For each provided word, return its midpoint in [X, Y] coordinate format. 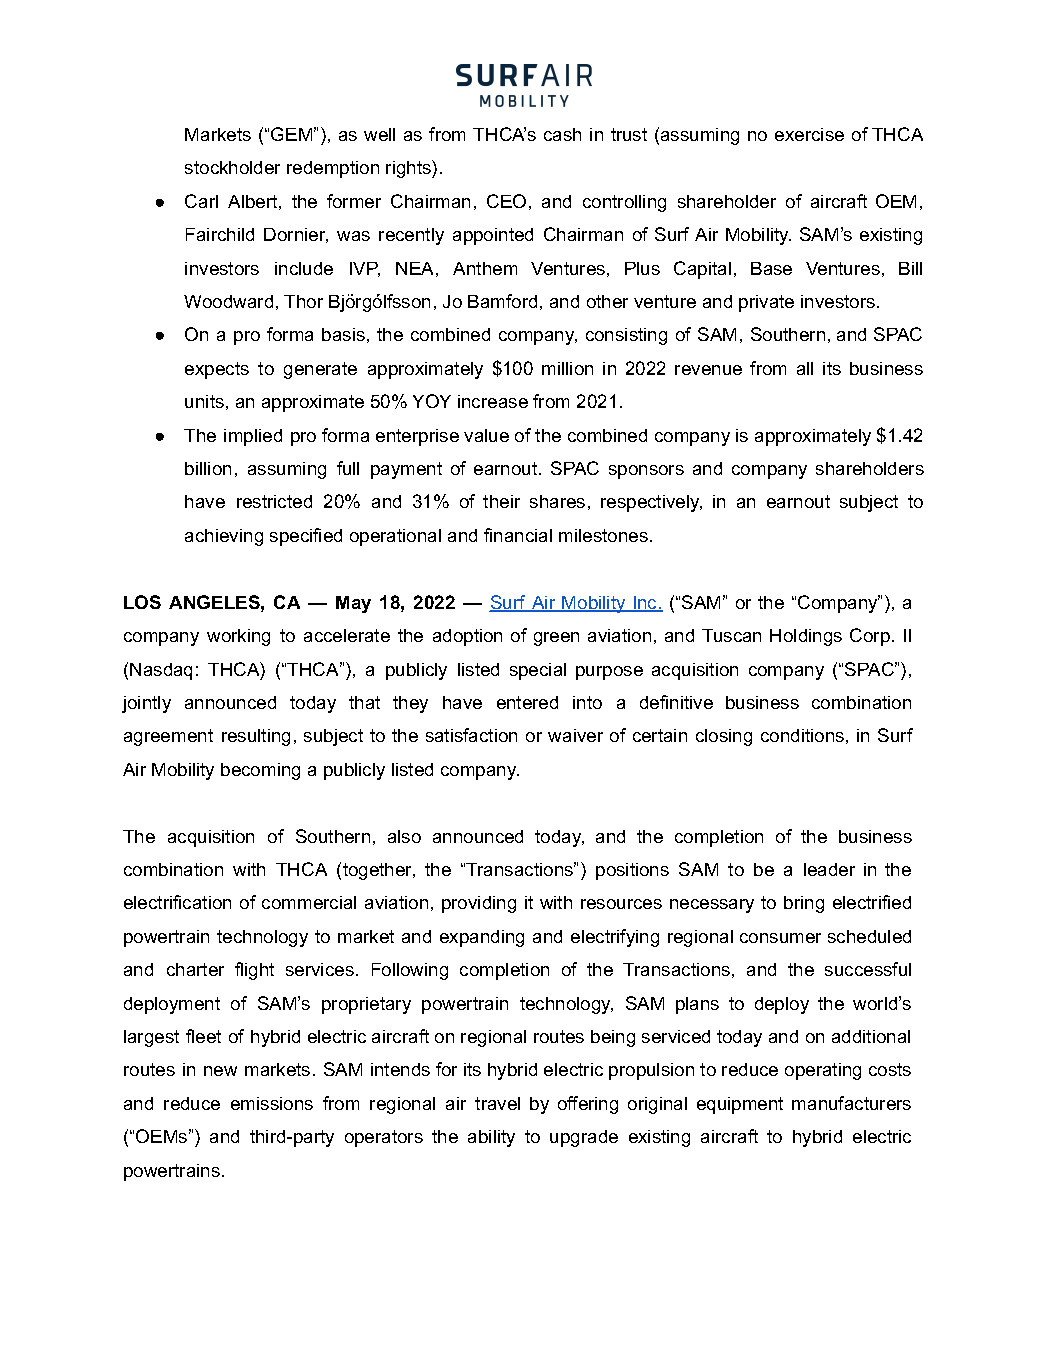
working [238, 637]
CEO [506, 201]
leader [829, 869]
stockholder [232, 167]
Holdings [806, 637]
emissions [272, 1103]
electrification [177, 902]
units [204, 401]
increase [493, 401]
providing [479, 904]
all [805, 368]
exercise [809, 134]
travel [497, 1103]
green [556, 639]
